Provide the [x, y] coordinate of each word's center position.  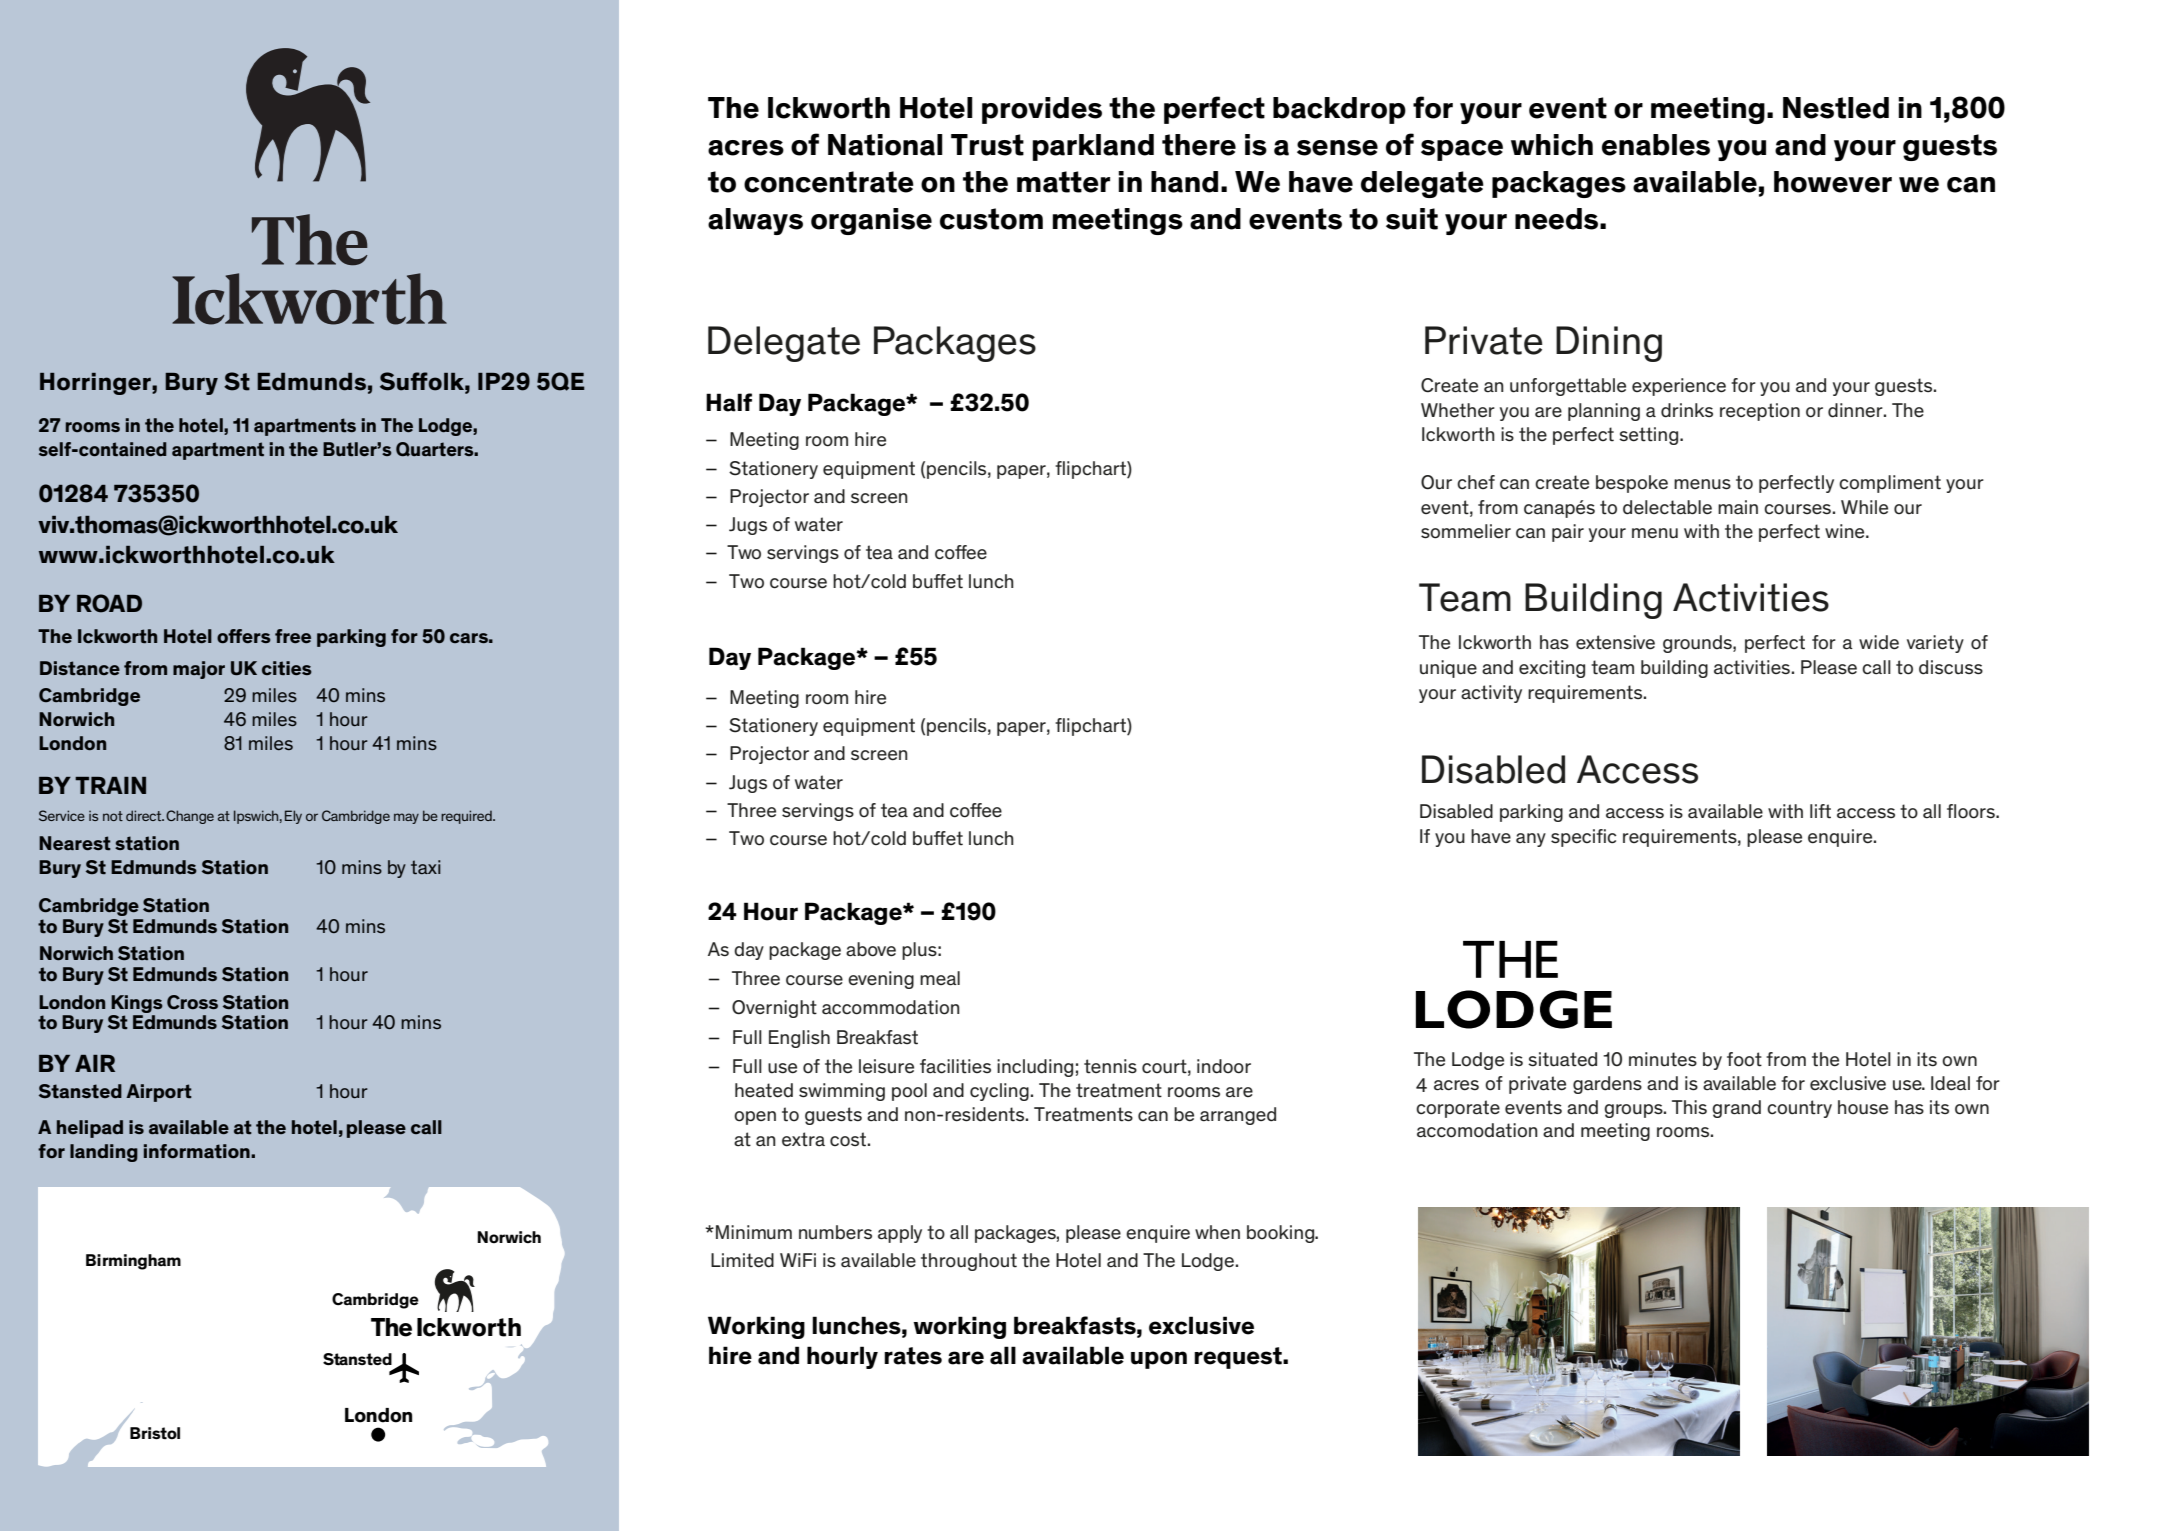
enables [1656, 145]
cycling [999, 1092]
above [871, 949]
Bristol [155, 1433]
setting [1650, 436]
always [755, 221]
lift [1820, 811]
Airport [159, 1093]
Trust [987, 145]
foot [1744, 1059]
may [406, 818]
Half [729, 402]
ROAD [109, 603]
